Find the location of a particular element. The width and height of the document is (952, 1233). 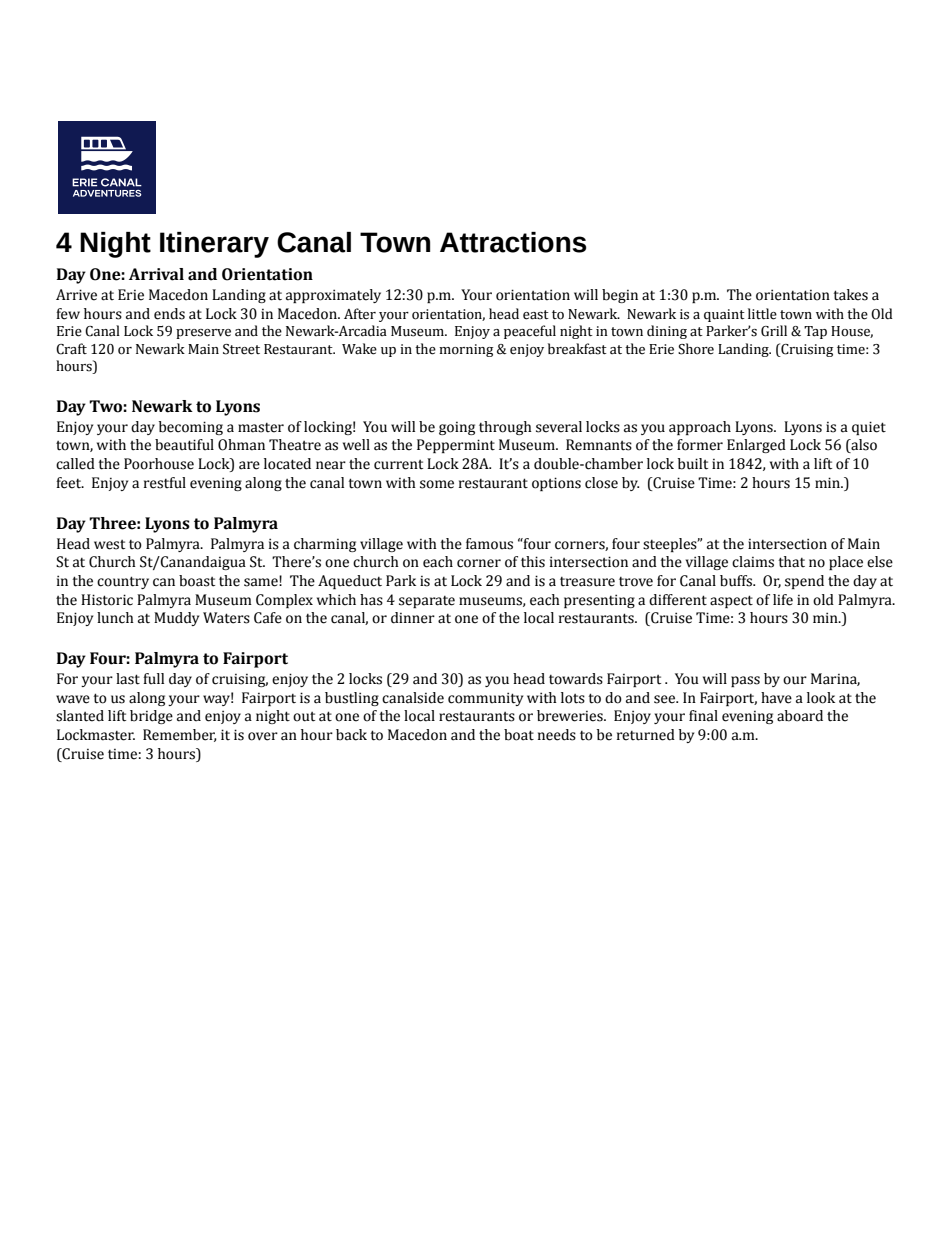

takes is located at coordinates (850, 295).
